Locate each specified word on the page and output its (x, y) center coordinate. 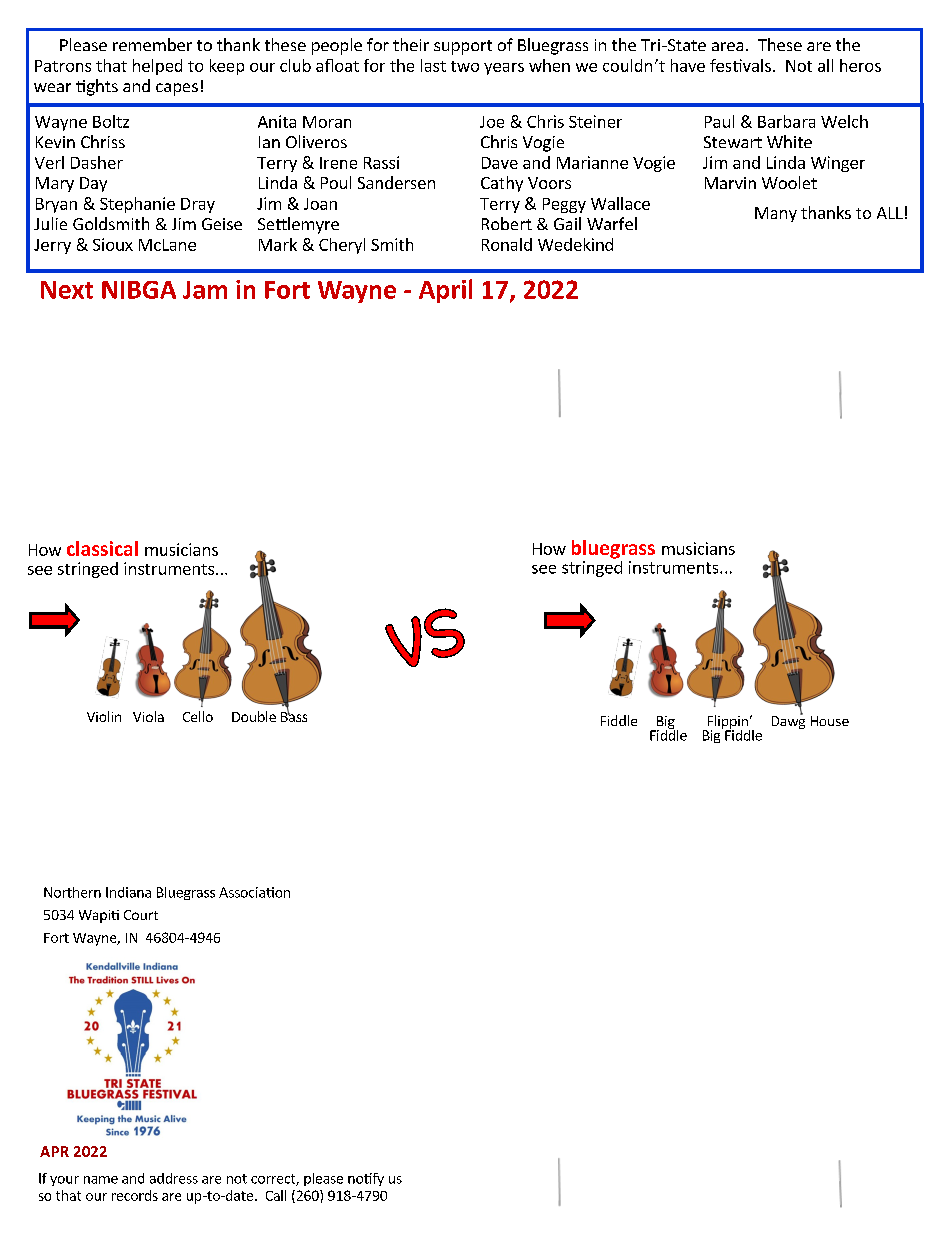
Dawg (788, 721)
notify (366, 1179)
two (465, 66)
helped (157, 67)
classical (102, 548)
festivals (740, 65)
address (174, 1178)
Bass (294, 716)
